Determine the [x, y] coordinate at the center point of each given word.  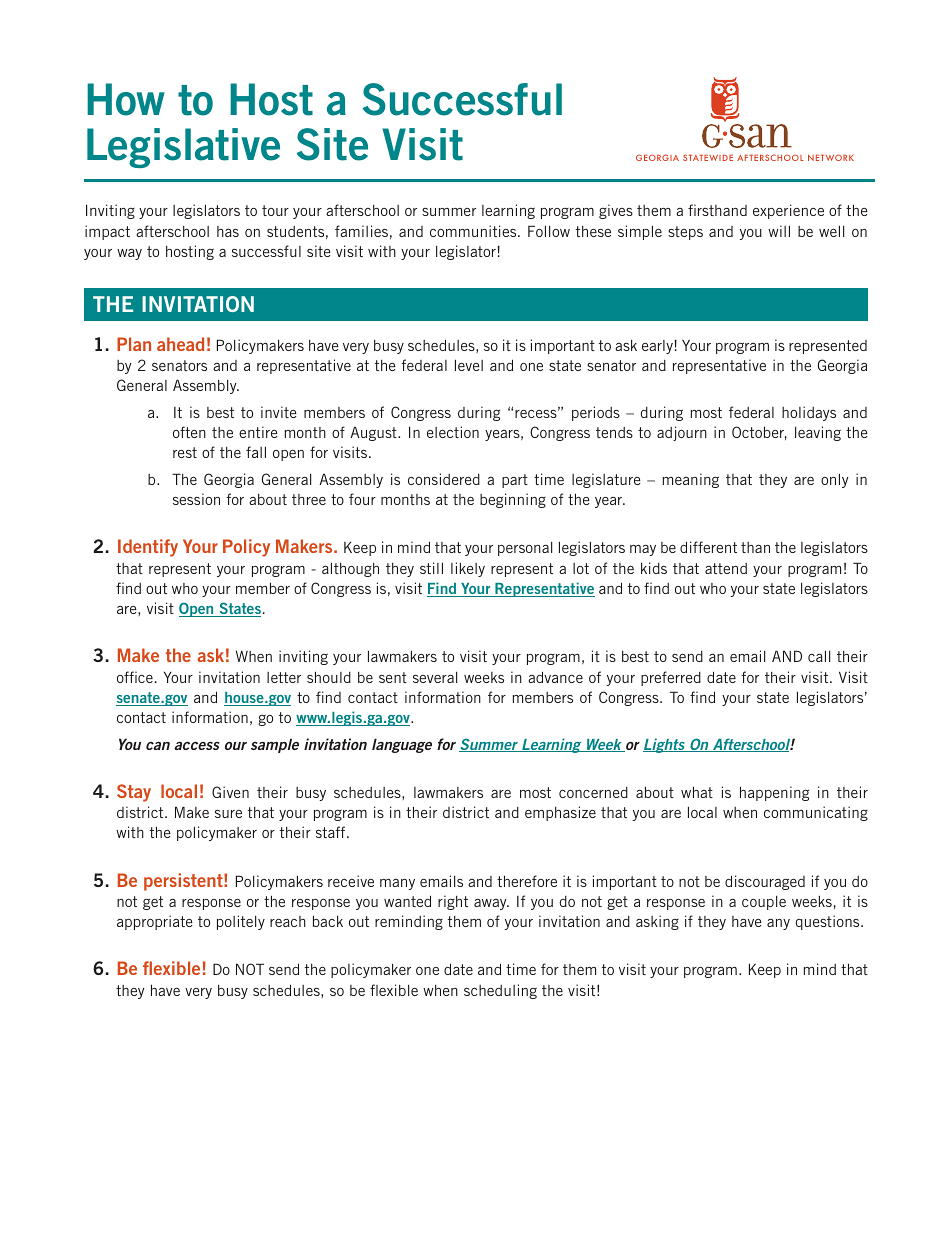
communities [474, 231]
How [126, 99]
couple [764, 903]
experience [788, 211]
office [135, 677]
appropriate [155, 922]
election [453, 432]
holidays [809, 413]
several [435, 677]
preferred [671, 678]
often [189, 432]
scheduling [500, 991]
